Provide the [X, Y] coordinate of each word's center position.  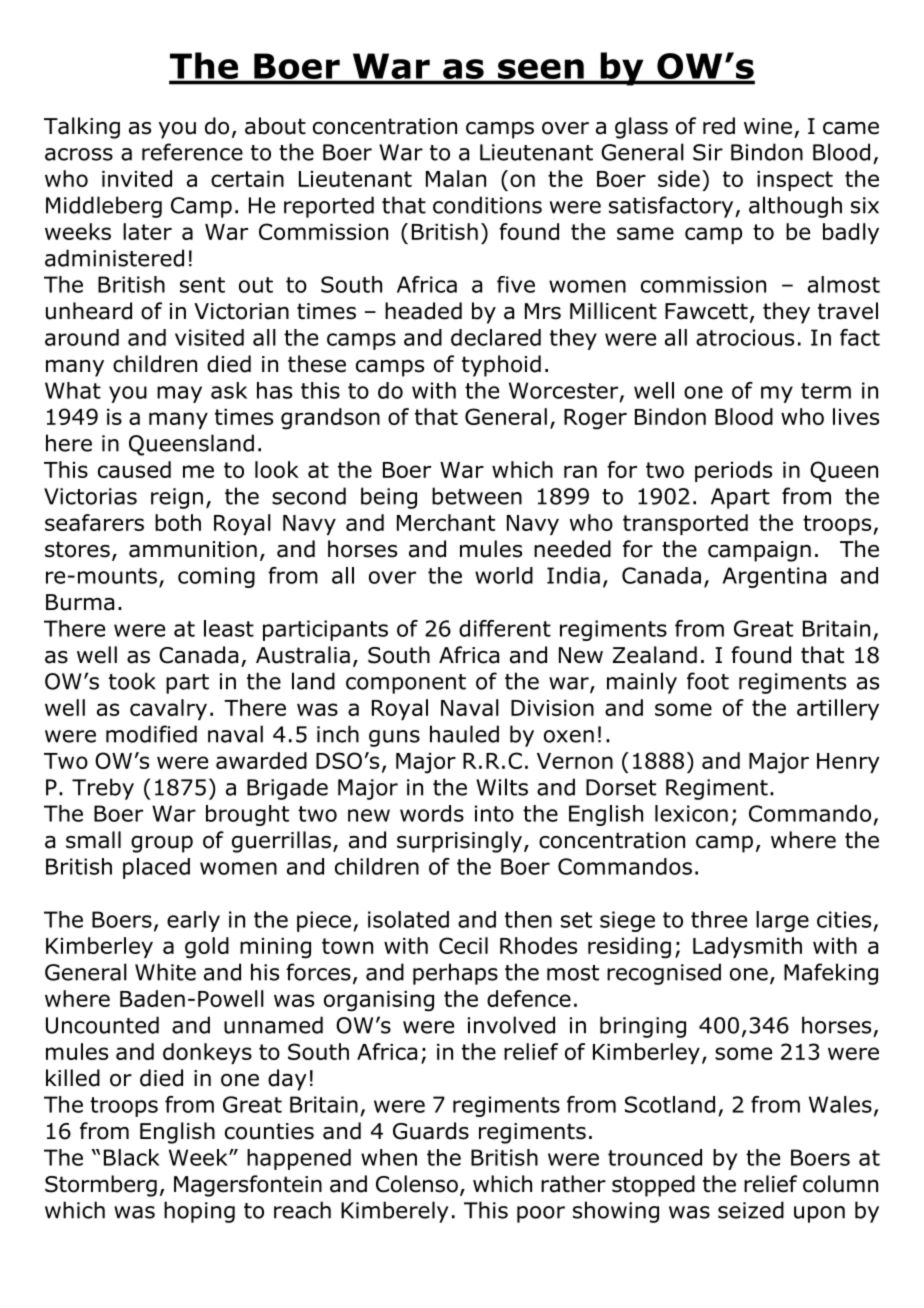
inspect [795, 181]
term [826, 391]
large [782, 921]
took [132, 681]
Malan [456, 178]
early [193, 921]
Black [132, 1157]
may [179, 394]
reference [192, 152]
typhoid [501, 366]
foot [708, 681]
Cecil [463, 945]
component [406, 684]
